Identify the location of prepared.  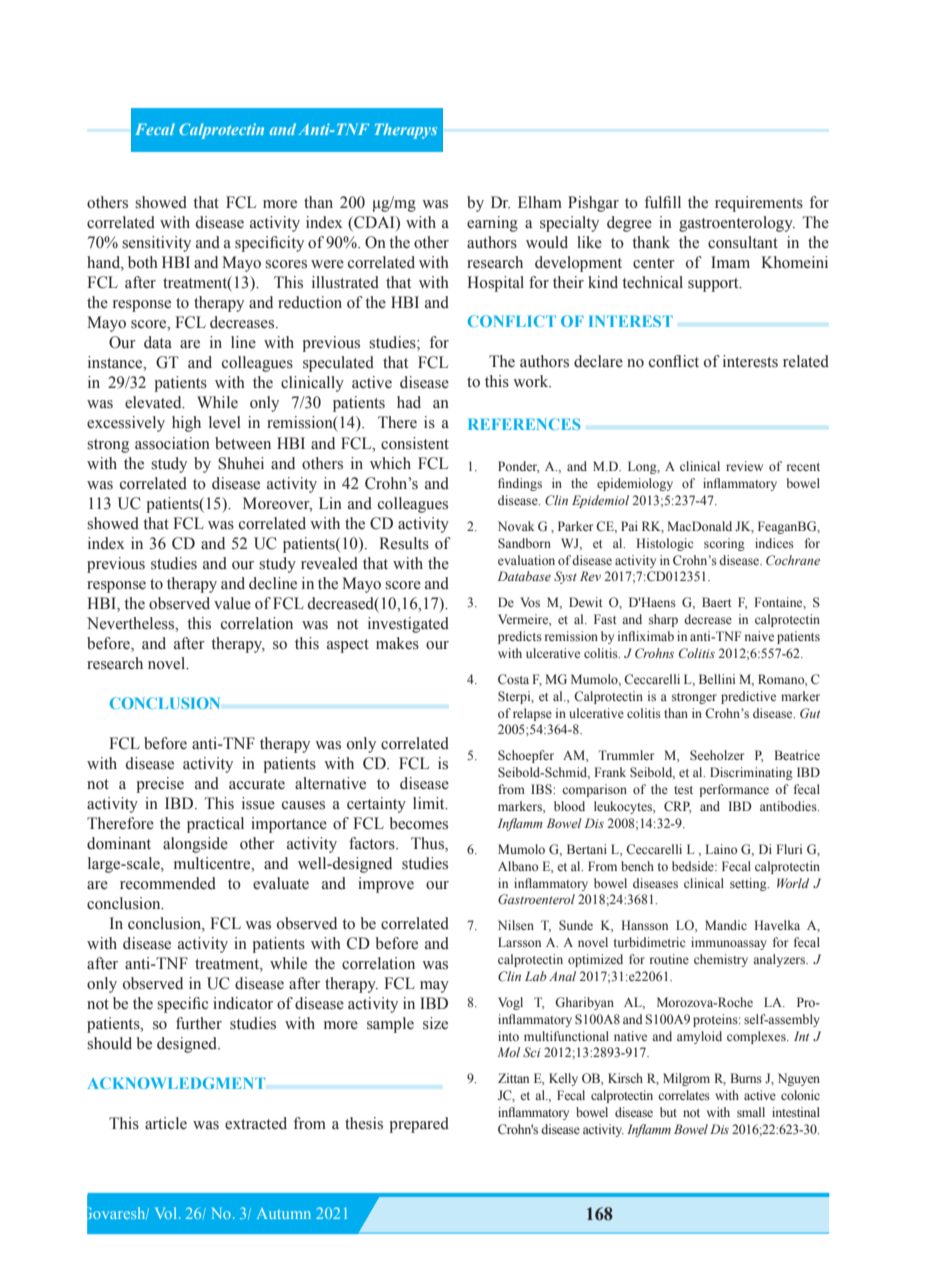
(419, 1125).
